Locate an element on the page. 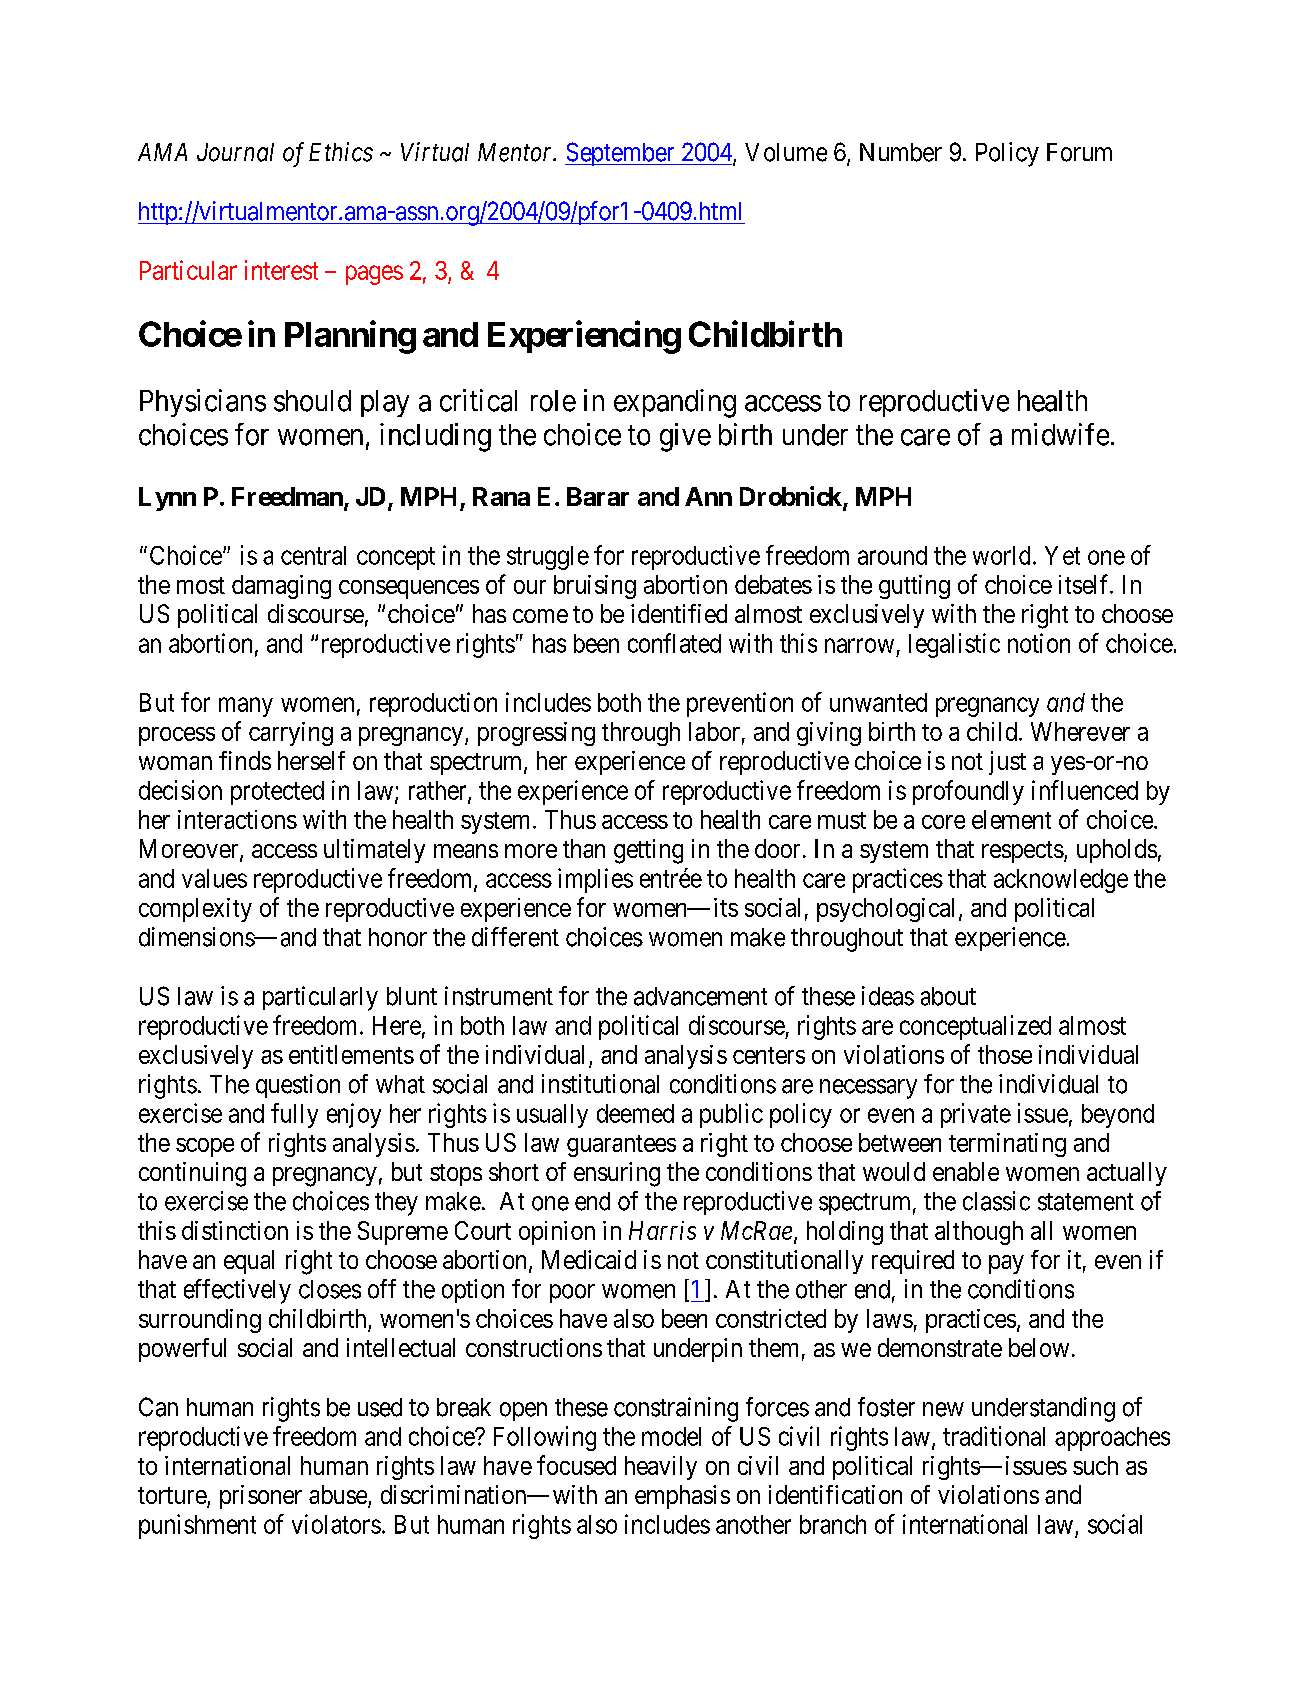 Image resolution: width=1301 pixels, height=1683 pixels. September is located at coordinates (621, 154).
